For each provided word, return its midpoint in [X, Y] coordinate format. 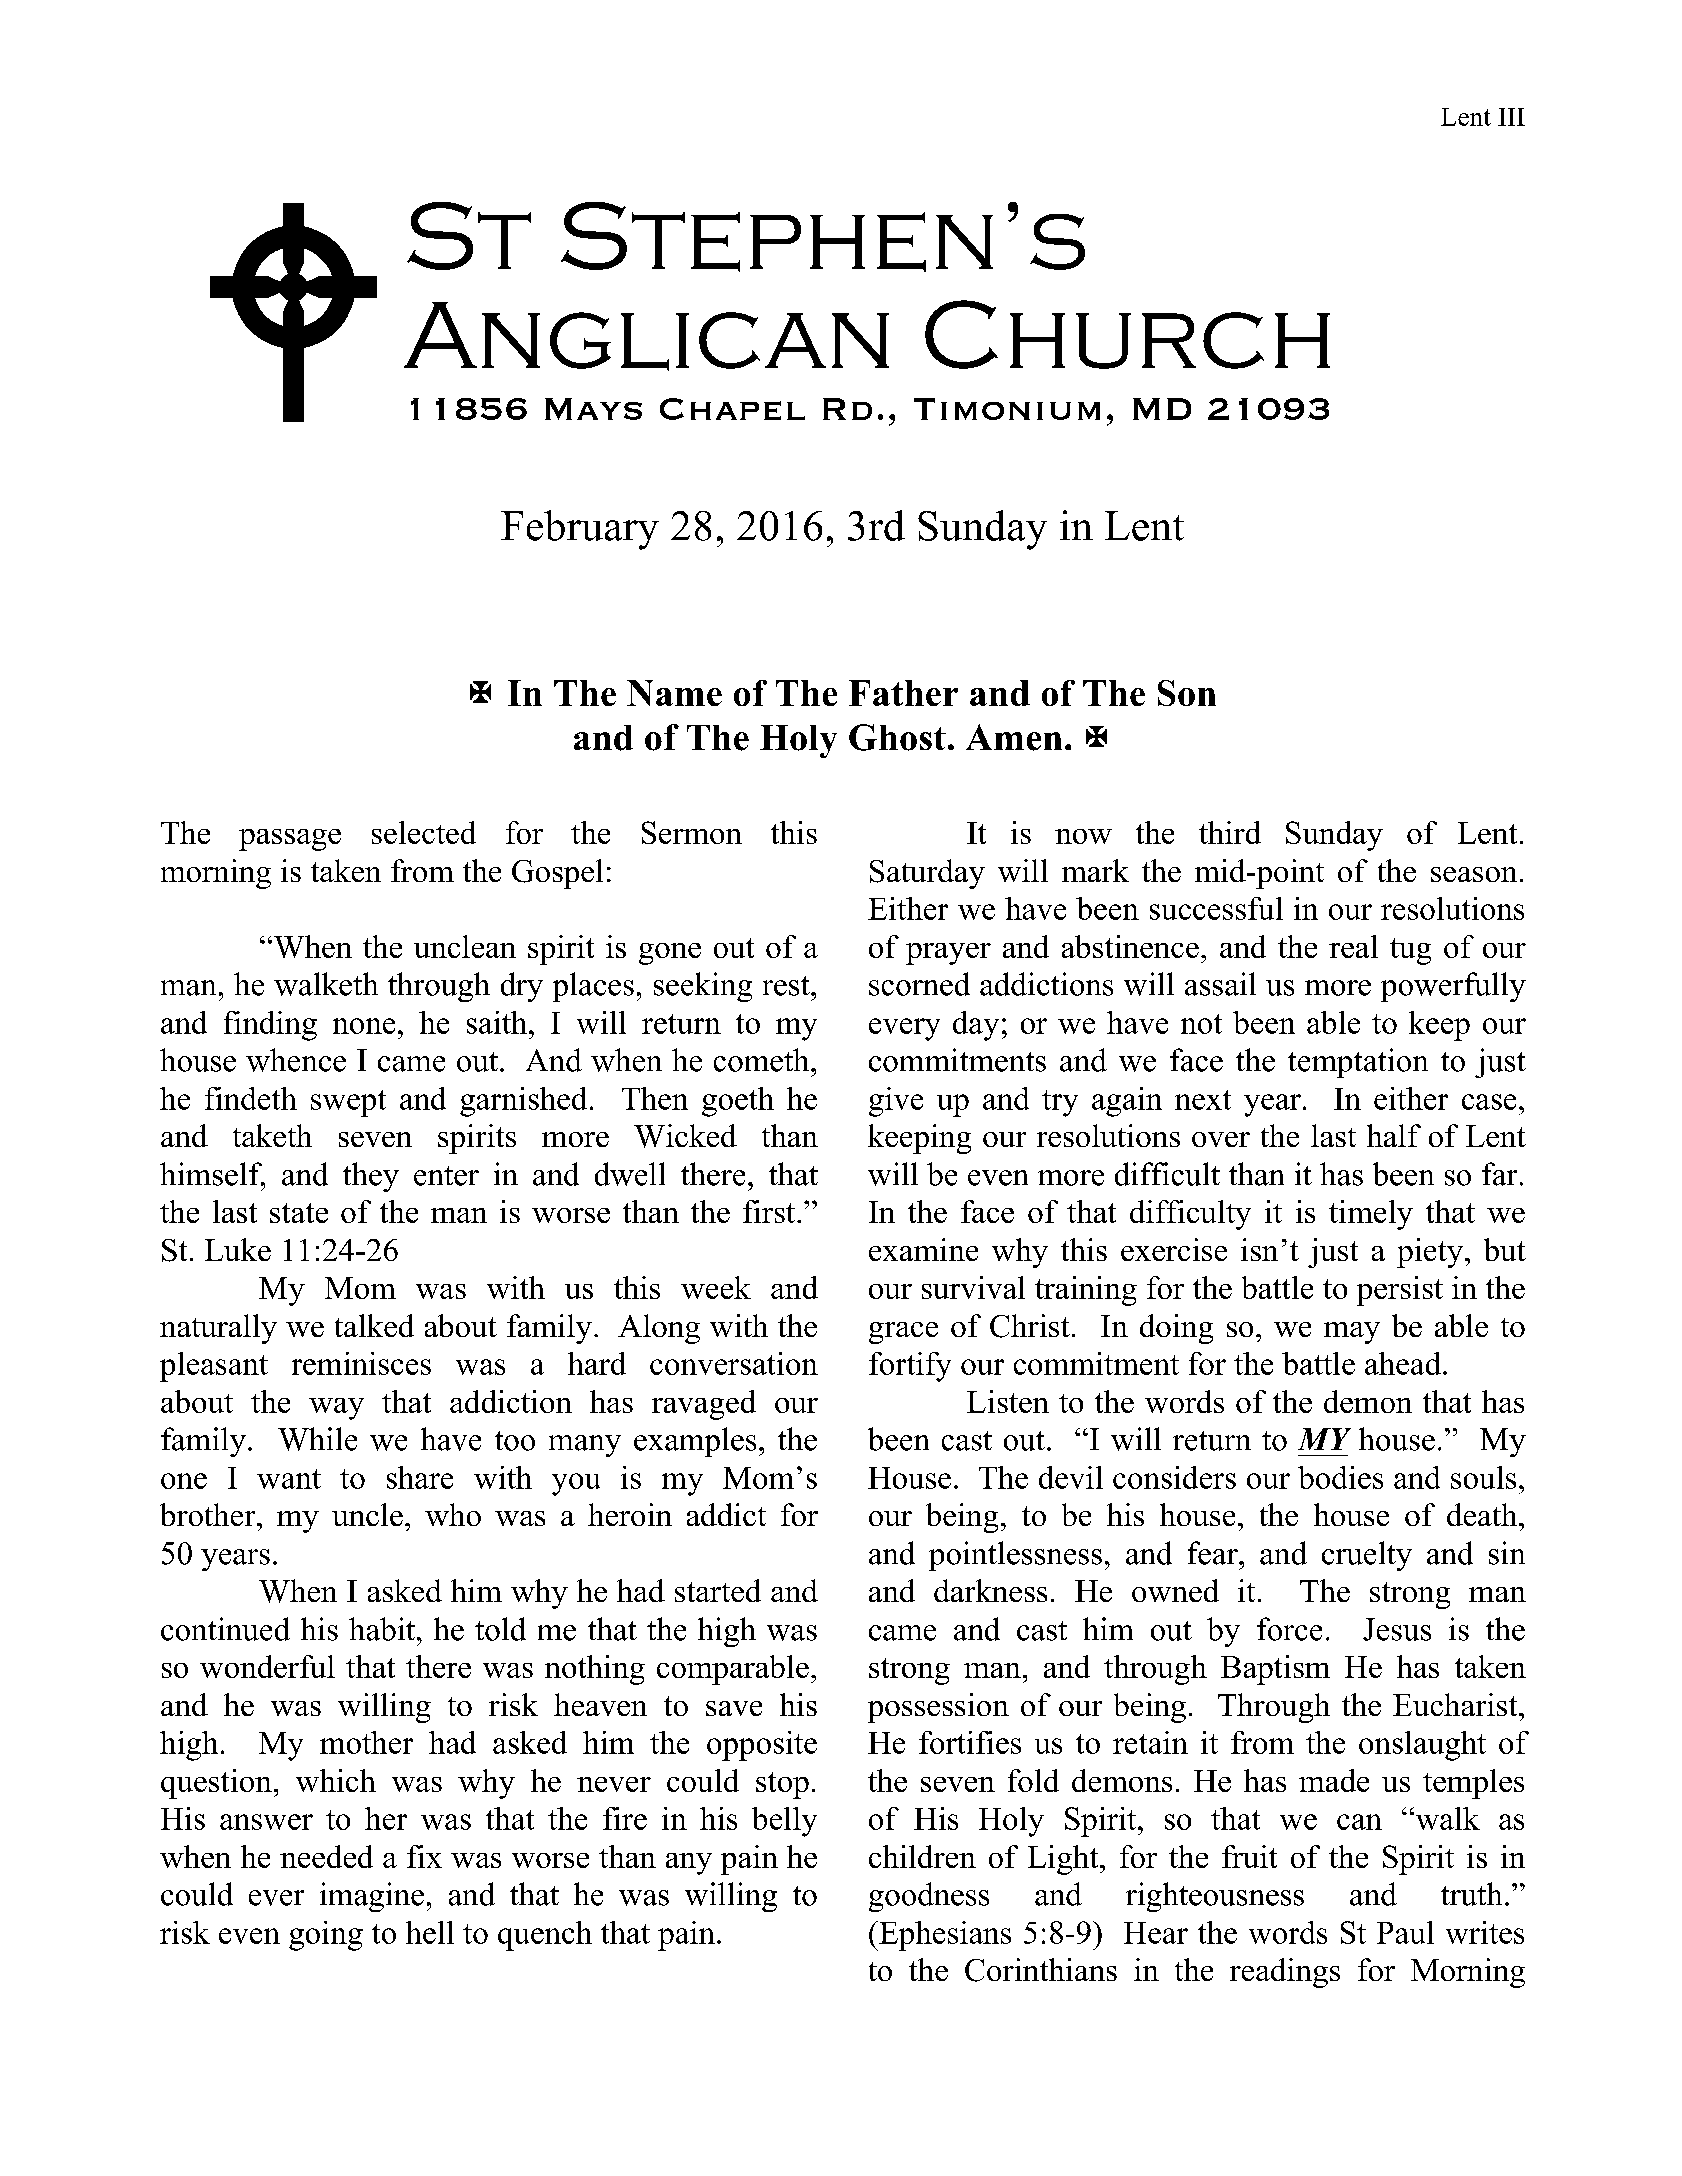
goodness [929, 1897]
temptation [1358, 1063]
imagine [372, 1897]
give [896, 1102]
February [580, 530]
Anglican [646, 336]
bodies [1340, 1477]
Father [903, 693]
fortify [910, 1367]
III [1511, 117]
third [1230, 832]
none [364, 1026]
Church [1127, 334]
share [420, 1477]
